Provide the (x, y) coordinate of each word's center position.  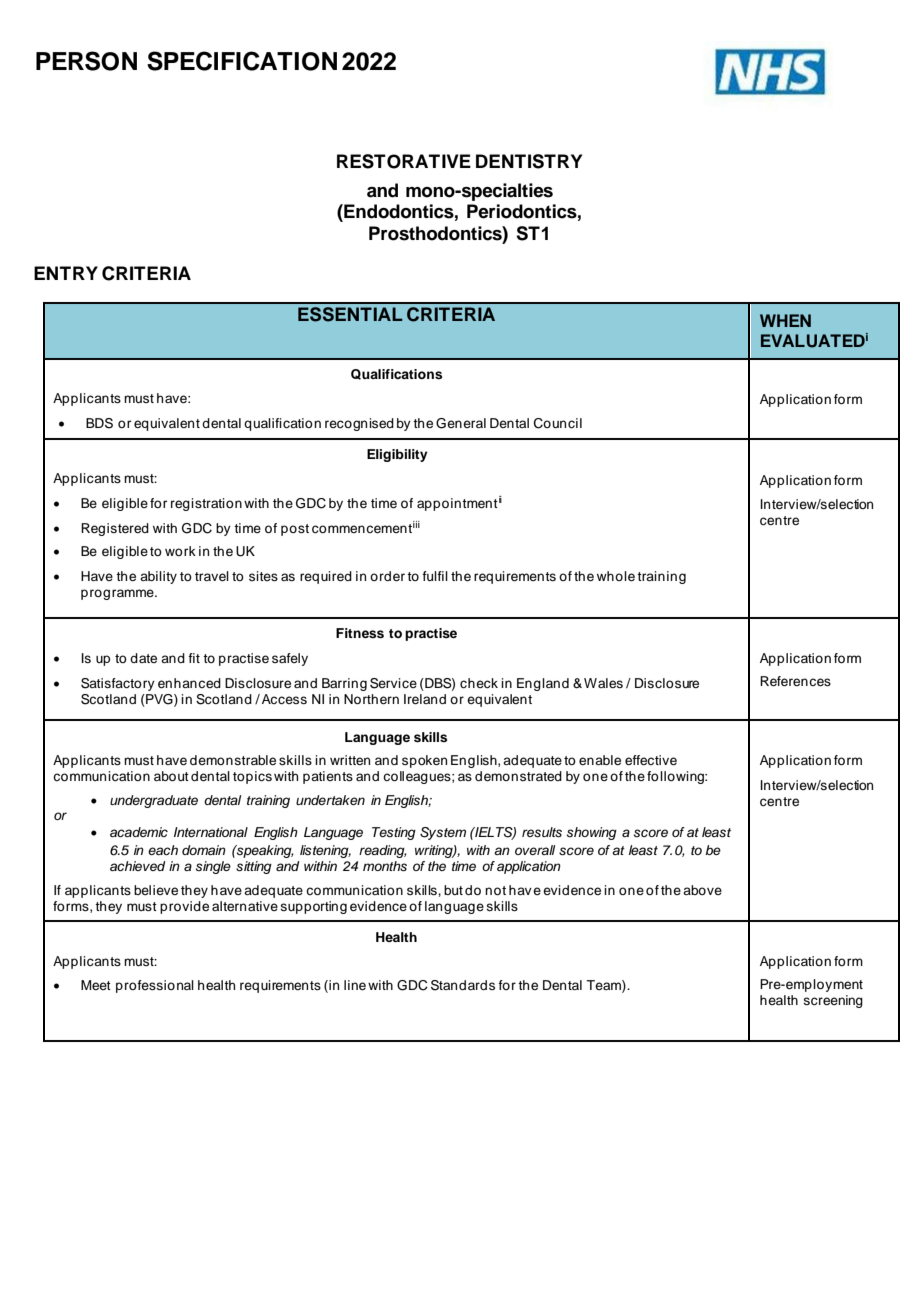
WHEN (785, 320)
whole (616, 576)
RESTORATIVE (404, 161)
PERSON (86, 61)
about (171, 776)
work (180, 551)
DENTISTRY (529, 161)
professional (155, 986)
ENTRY (66, 273)
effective (651, 760)
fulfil (435, 576)
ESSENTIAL (350, 314)
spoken (424, 761)
